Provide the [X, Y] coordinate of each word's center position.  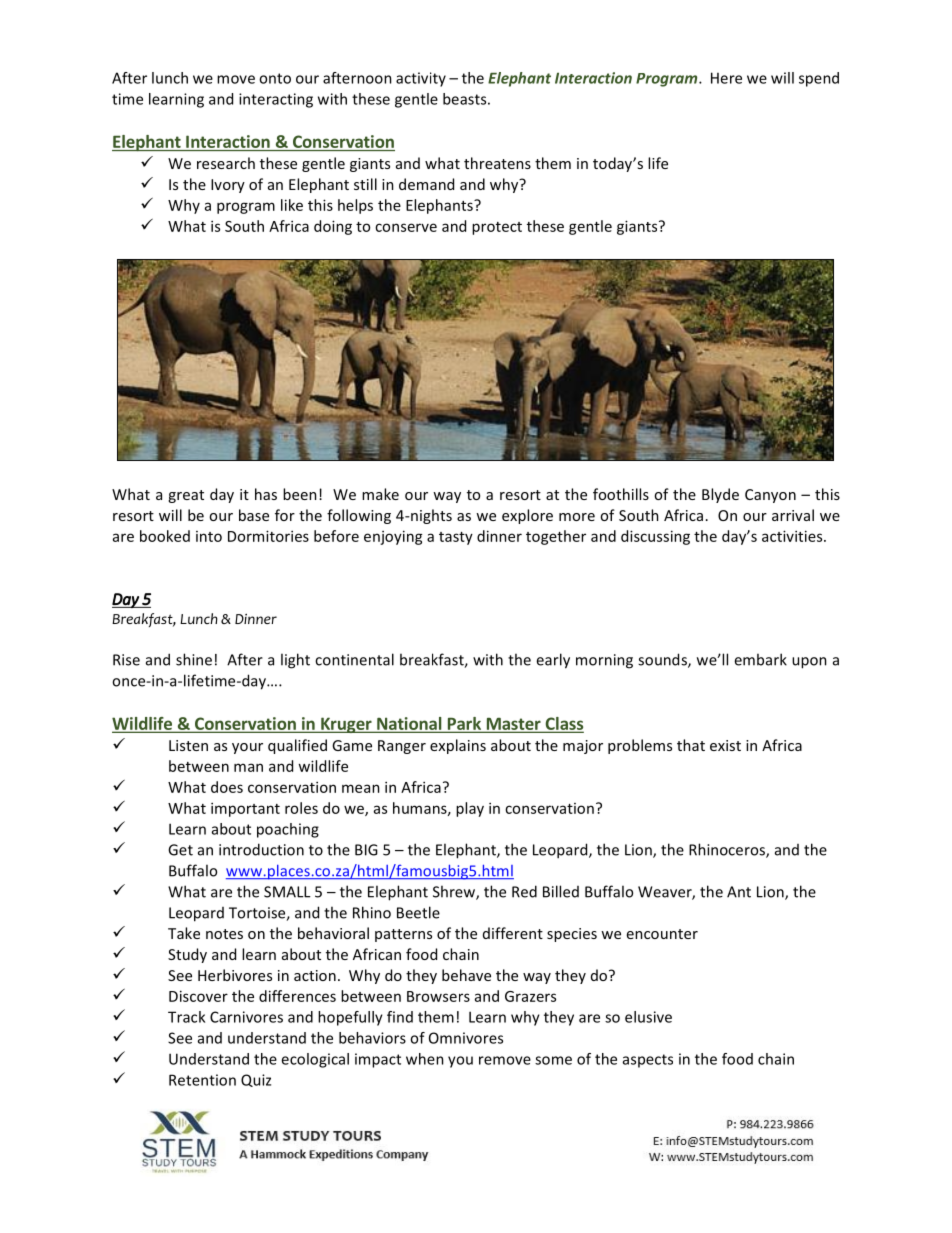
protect [497, 228]
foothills [621, 494]
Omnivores [466, 1038]
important [245, 809]
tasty [456, 538]
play [470, 809]
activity [421, 79]
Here [726, 78]
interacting [276, 100]
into [209, 536]
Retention [202, 1080]
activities [793, 536]
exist [725, 745]
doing [333, 227]
